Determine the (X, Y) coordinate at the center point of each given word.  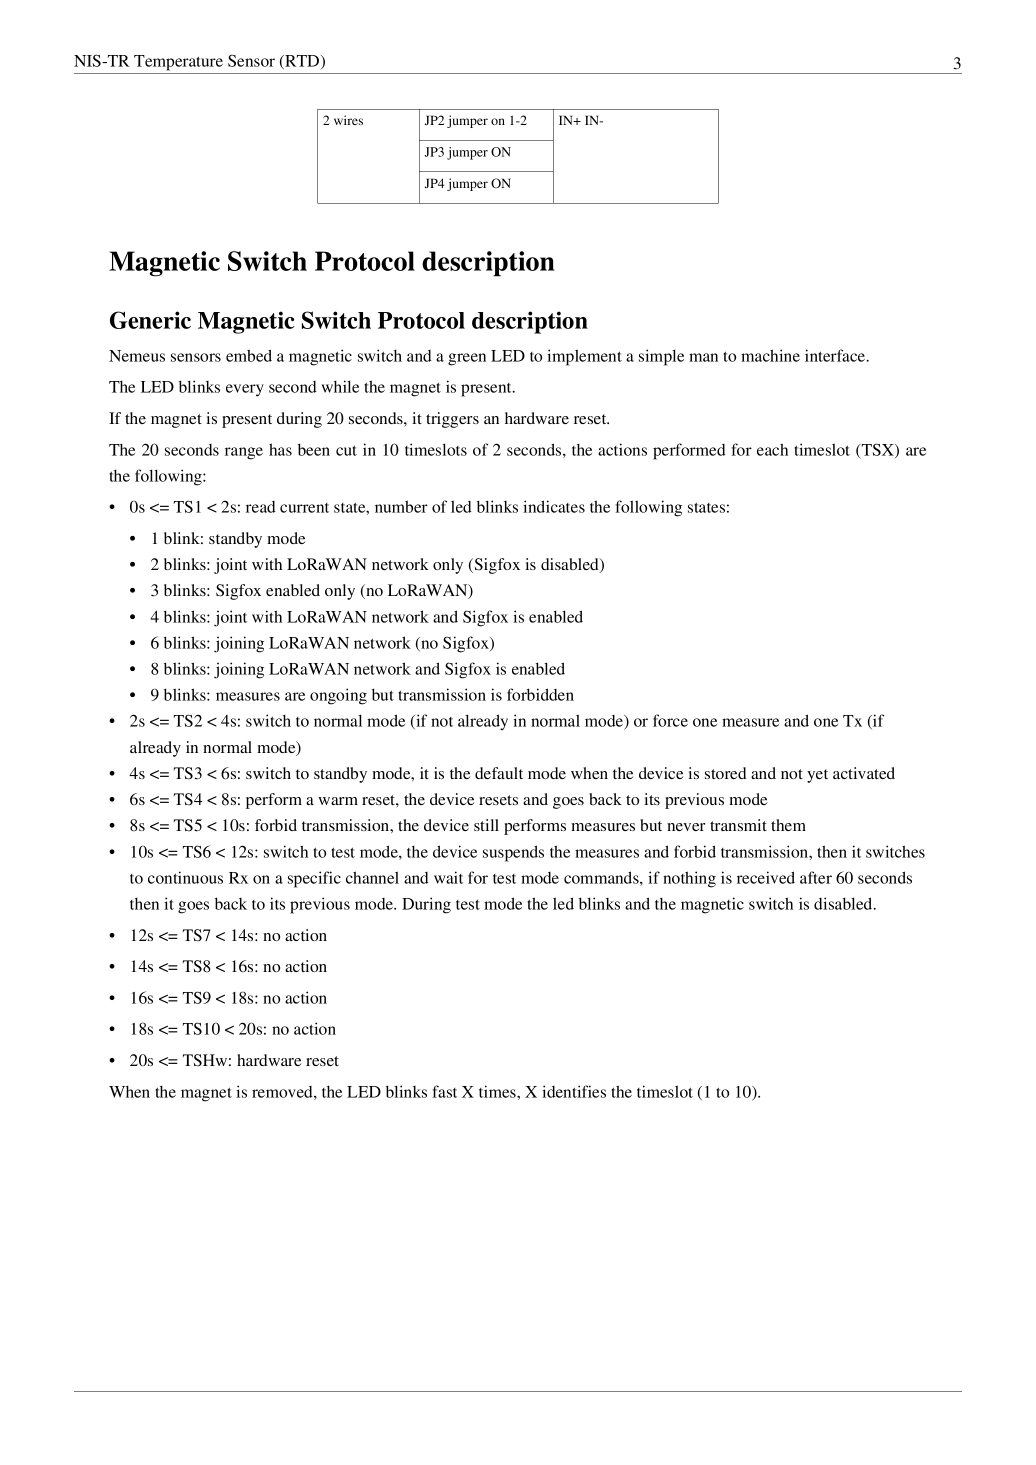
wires (348, 120)
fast (444, 1091)
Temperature (178, 63)
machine (770, 355)
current (304, 508)
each (772, 449)
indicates (554, 506)
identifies (574, 1091)
